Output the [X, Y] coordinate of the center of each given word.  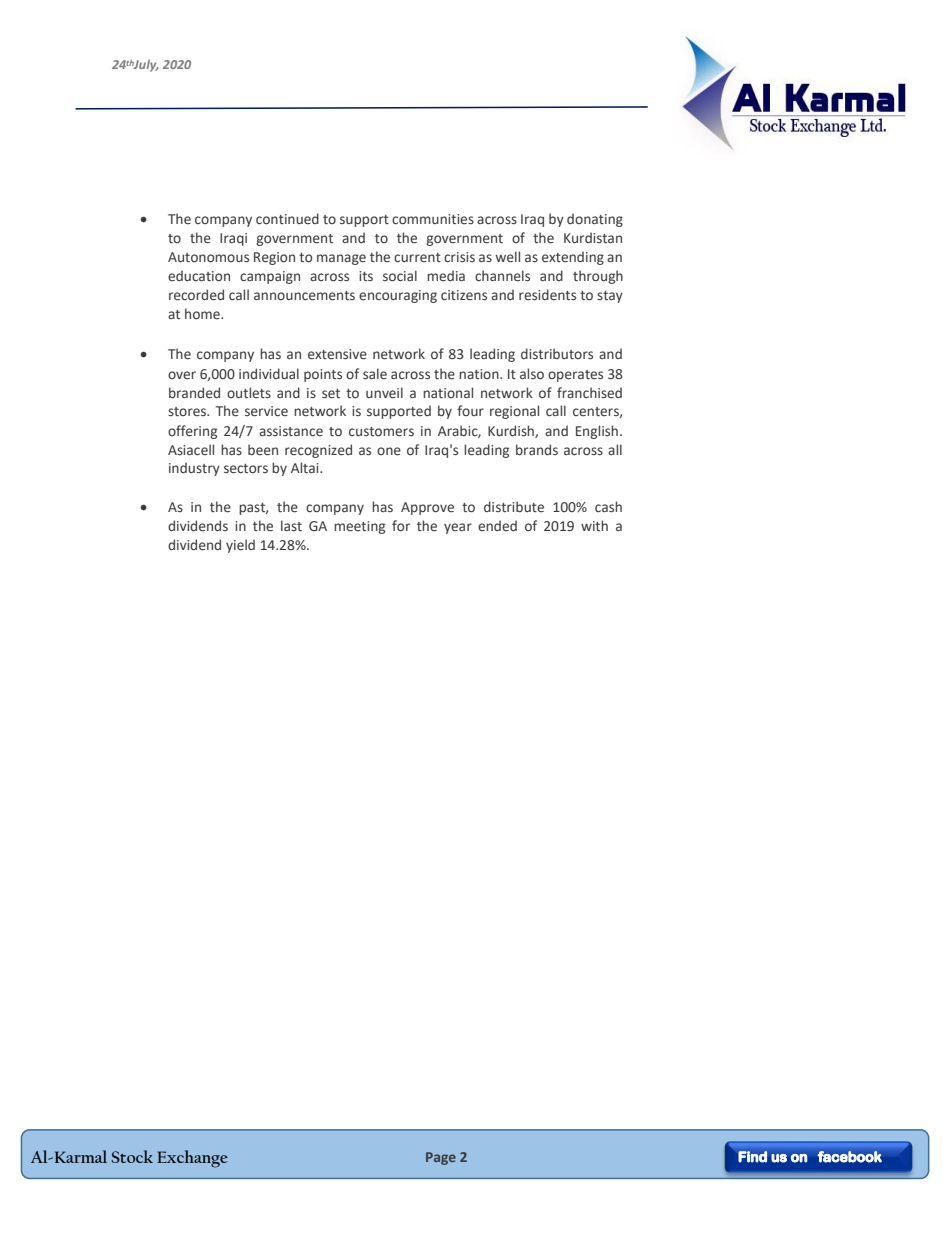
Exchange [192, 1159]
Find [752, 1157]
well [508, 257]
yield [240, 546]
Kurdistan [593, 237]
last [291, 526]
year [458, 528]
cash [608, 507]
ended [497, 526]
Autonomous [208, 257]
